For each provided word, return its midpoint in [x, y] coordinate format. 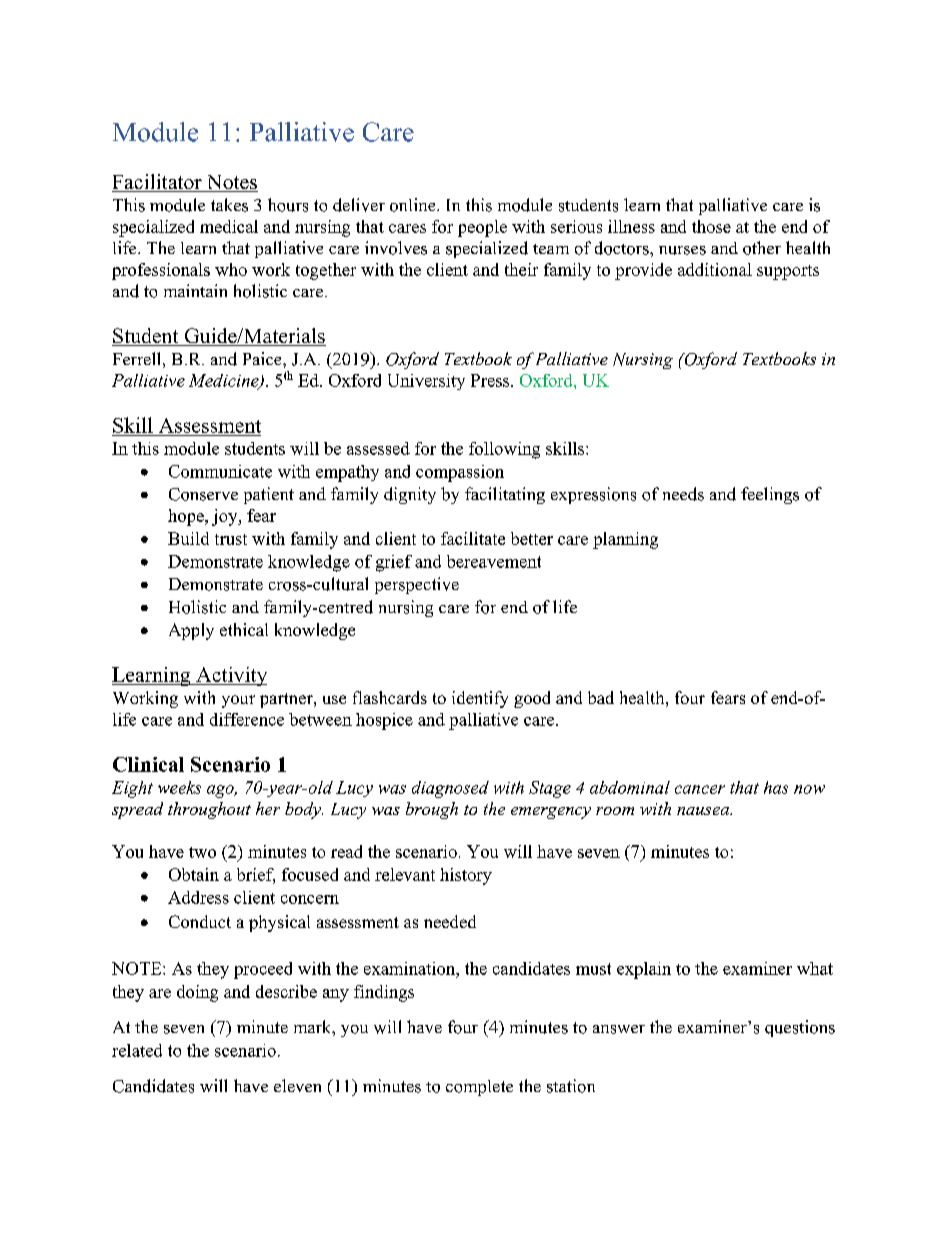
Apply [191, 631]
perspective [417, 585]
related [137, 1050]
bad [601, 697]
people [482, 228]
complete [479, 1088]
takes [229, 205]
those [711, 226]
